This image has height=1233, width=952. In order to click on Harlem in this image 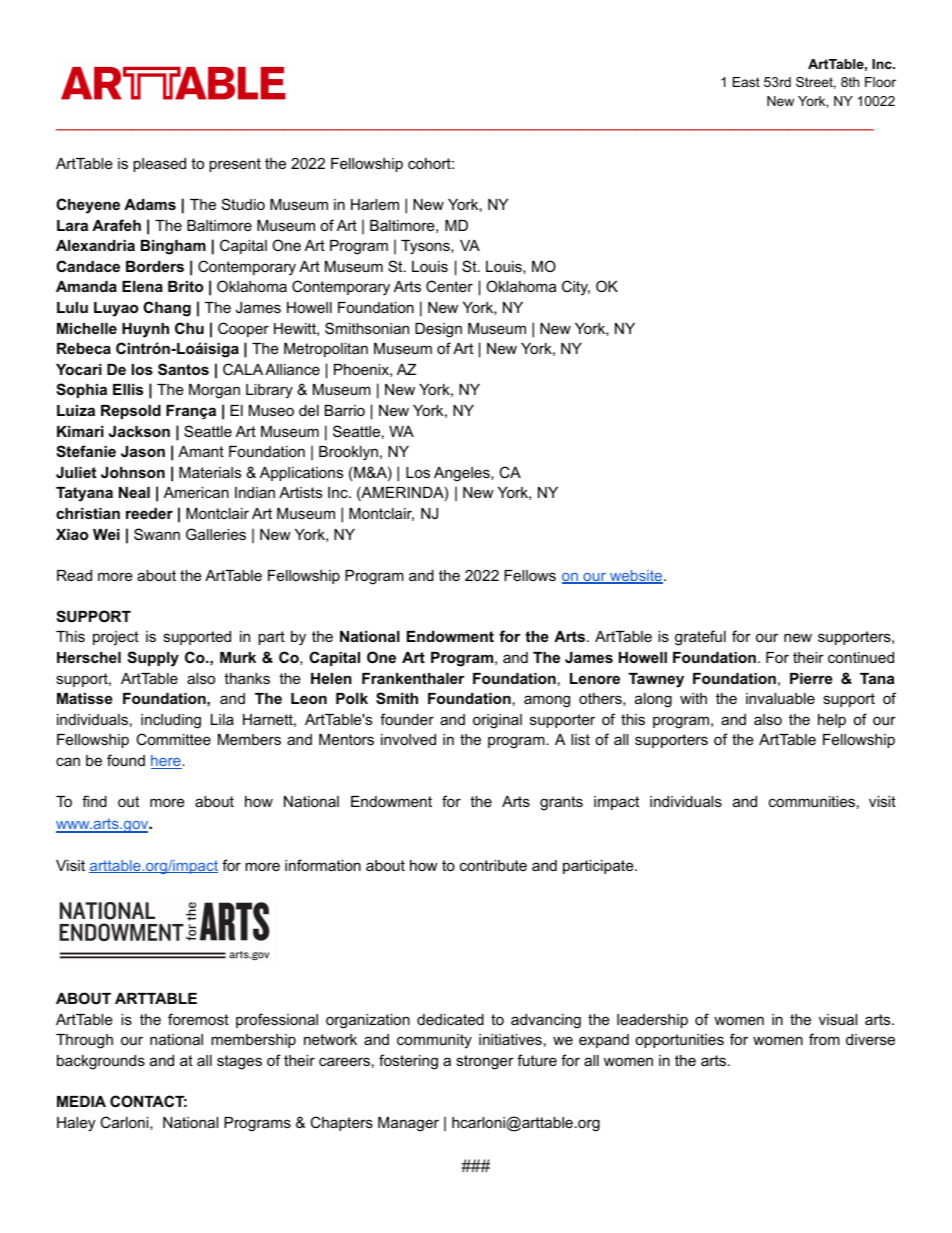, I will do `click(375, 204)`.
